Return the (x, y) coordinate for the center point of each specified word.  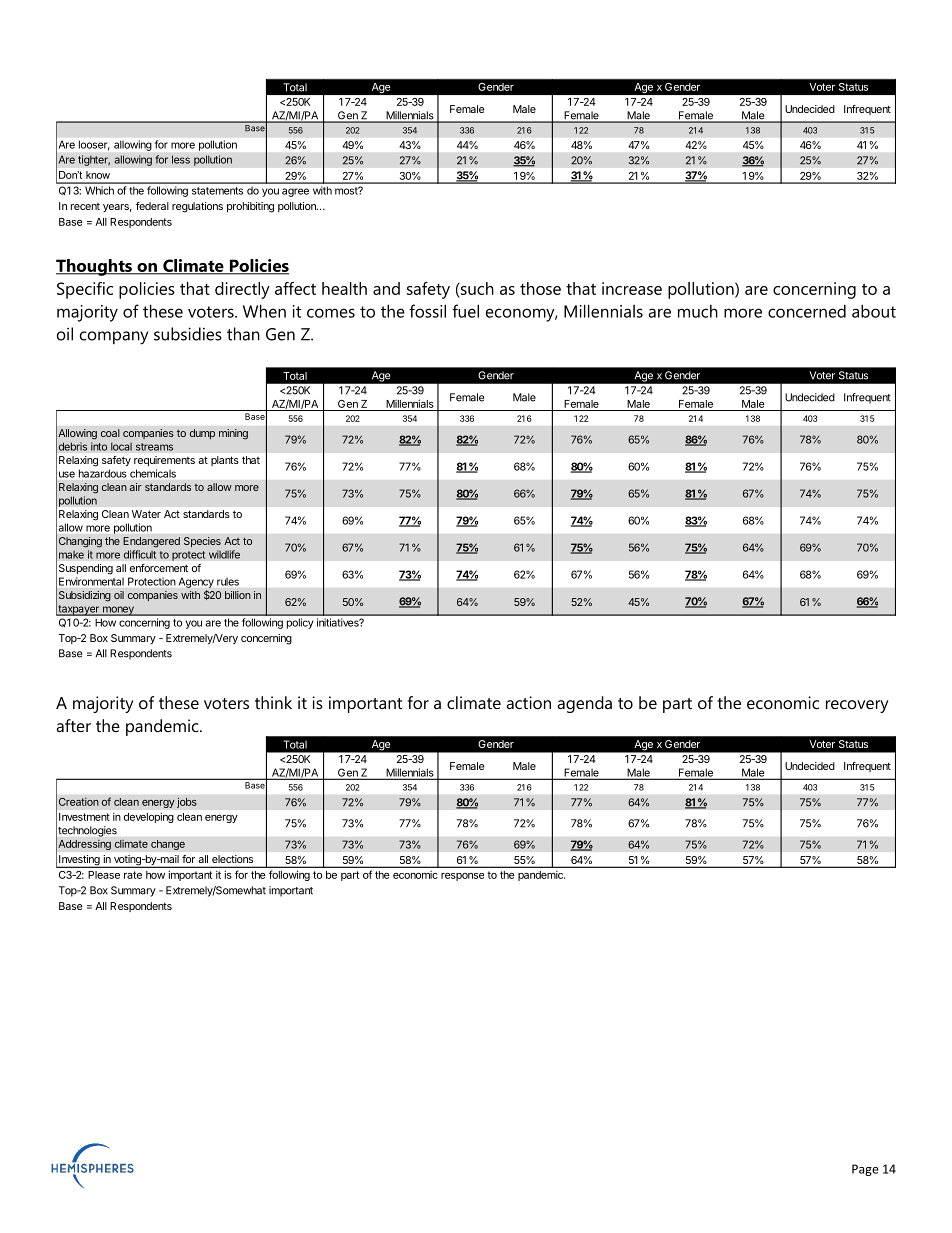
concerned (807, 311)
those (540, 288)
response (462, 877)
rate (133, 875)
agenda (584, 704)
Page (865, 1170)
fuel (465, 311)
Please (104, 875)
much (698, 311)
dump (202, 434)
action (528, 702)
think (273, 702)
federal (152, 206)
